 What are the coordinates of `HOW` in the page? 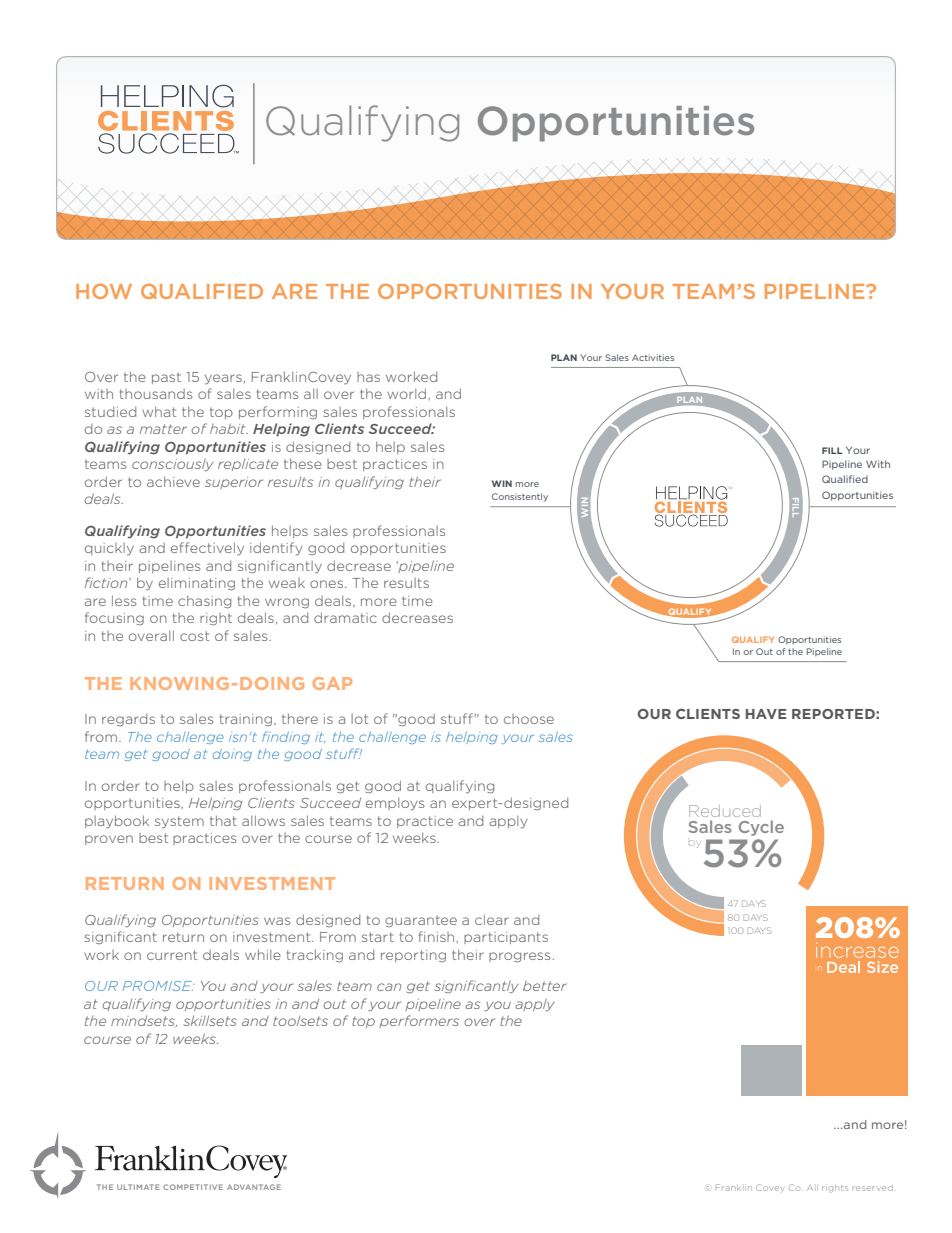 It's located at (104, 291).
